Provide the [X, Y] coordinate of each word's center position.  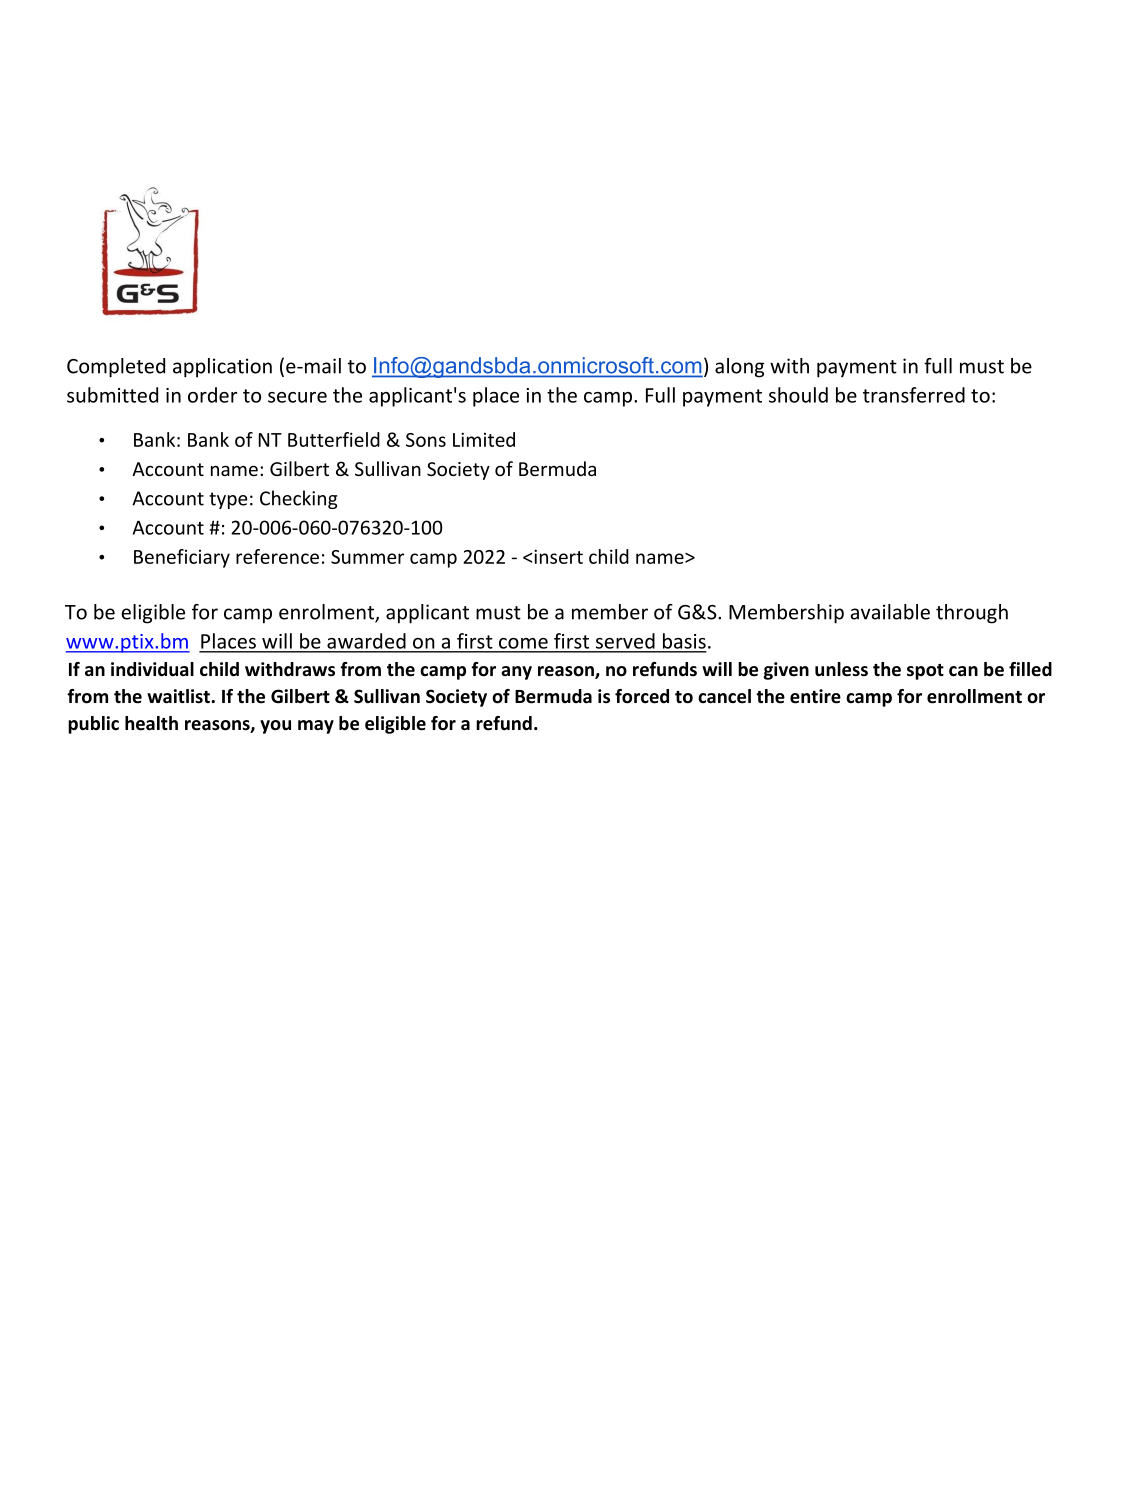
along [739, 368]
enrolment [327, 613]
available [890, 612]
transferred [914, 395]
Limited [484, 439]
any [516, 673]
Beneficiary [182, 558]
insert [558, 556]
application [222, 368]
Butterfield [334, 439]
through [972, 614]
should [798, 395]
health [151, 723]
